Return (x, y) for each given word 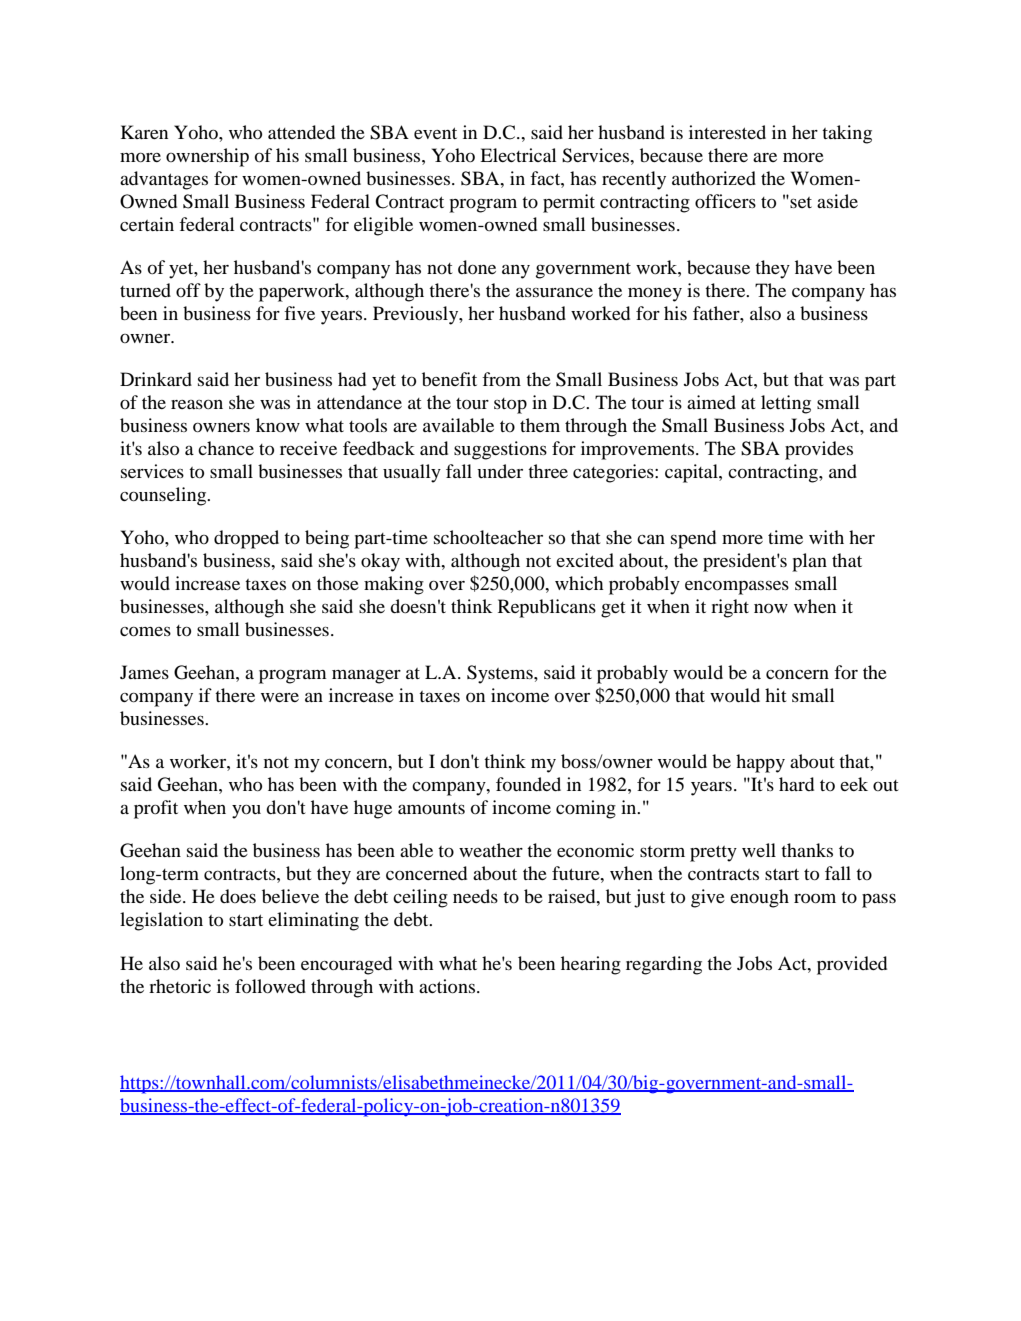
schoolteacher (488, 537)
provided (852, 965)
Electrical (518, 155)
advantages (164, 180)
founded (528, 784)
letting (786, 404)
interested (727, 132)
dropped (246, 539)
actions (447, 986)
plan (809, 562)
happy (760, 763)
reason (197, 404)
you (246, 812)
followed (270, 986)
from (501, 379)
